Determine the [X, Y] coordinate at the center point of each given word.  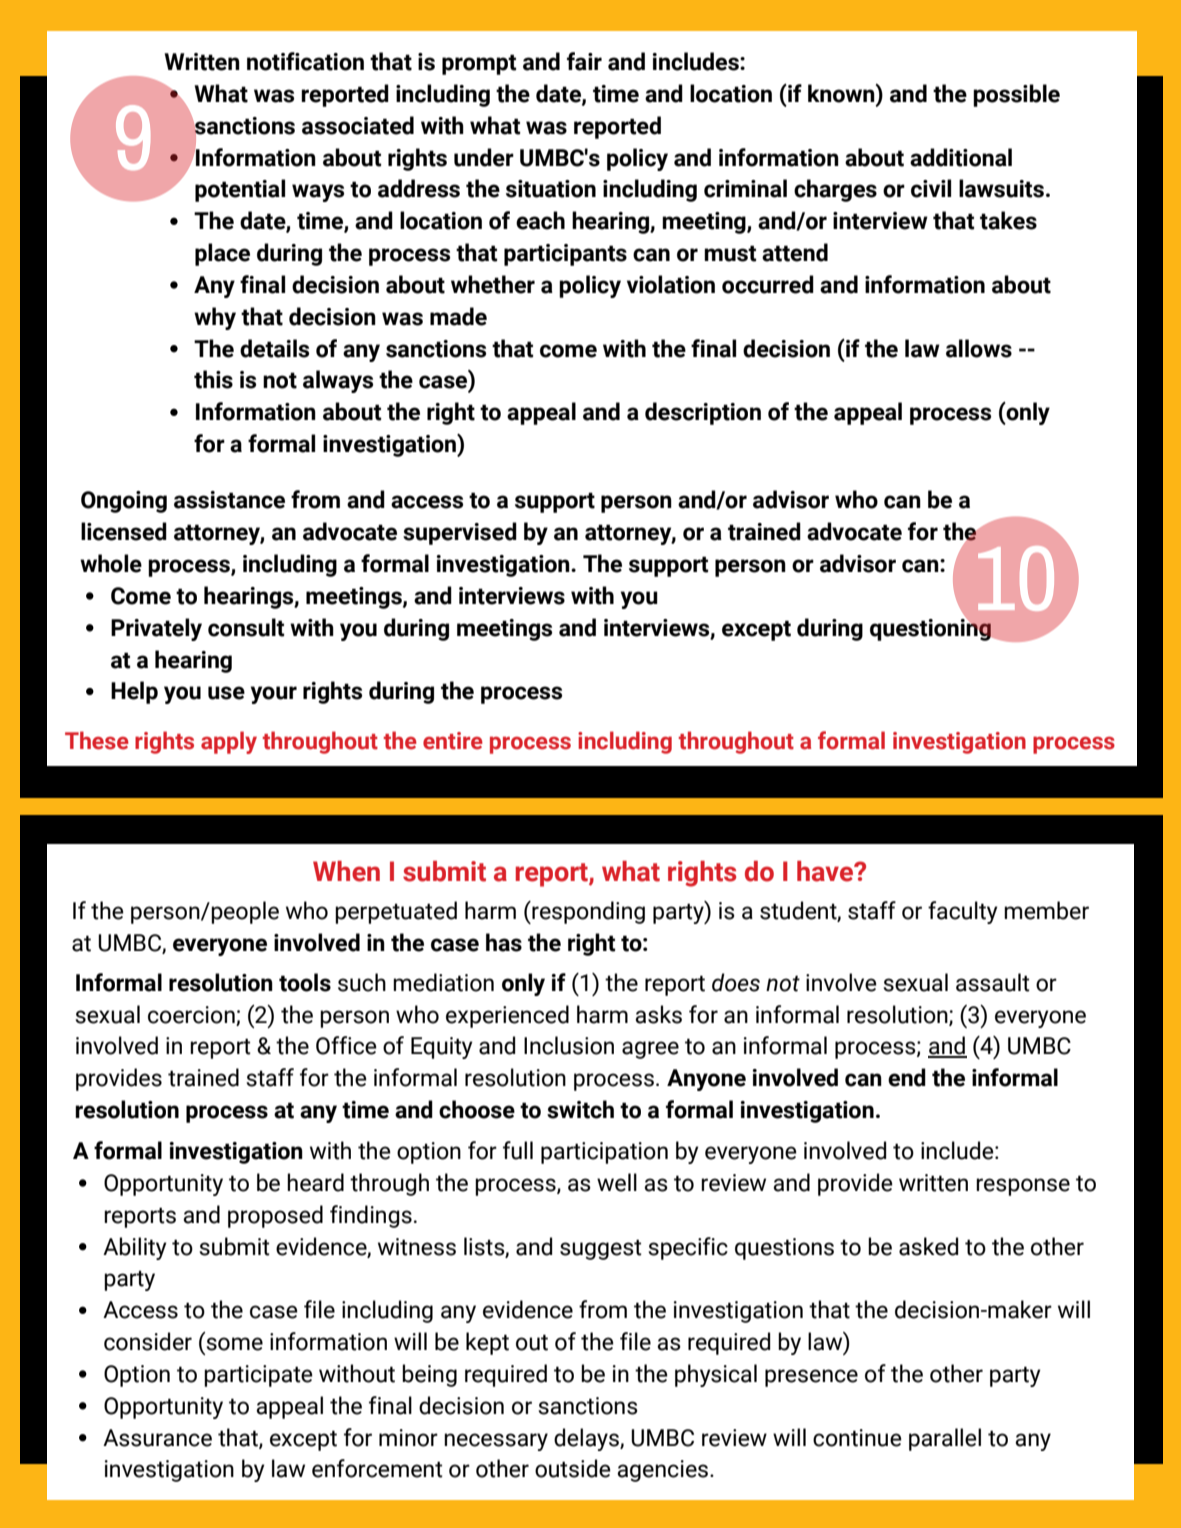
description [703, 413]
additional [961, 157]
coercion [191, 1015]
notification [305, 61]
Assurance [157, 1438]
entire [453, 741]
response [1023, 1187]
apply [229, 742]
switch [580, 1109]
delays [587, 1439]
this [213, 379]
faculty [963, 912]
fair [584, 61]
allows [979, 348]
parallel [945, 1439]
